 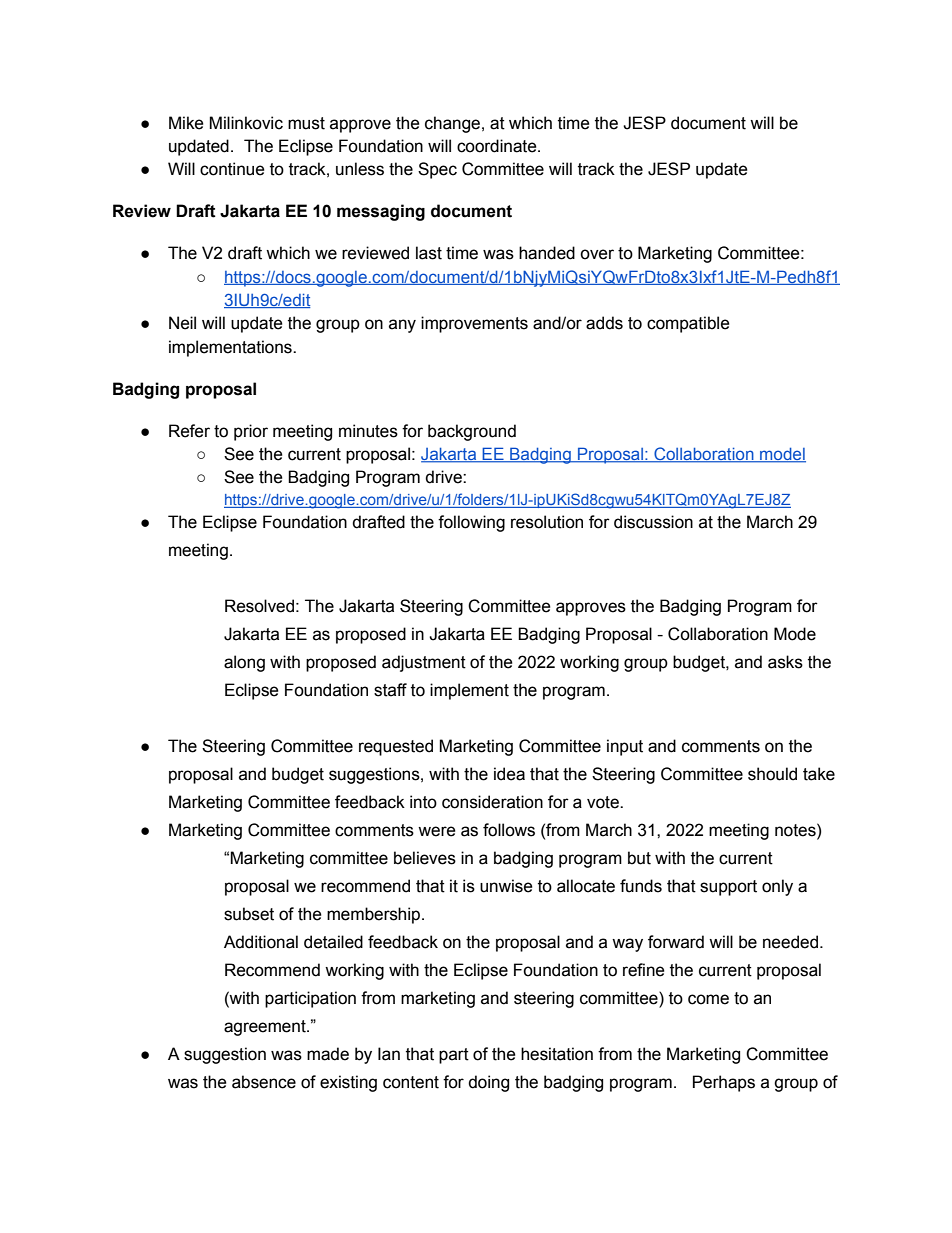 What do you see at coordinates (498, 146) in the screenshot?
I see `coordinate` at bounding box center [498, 146].
